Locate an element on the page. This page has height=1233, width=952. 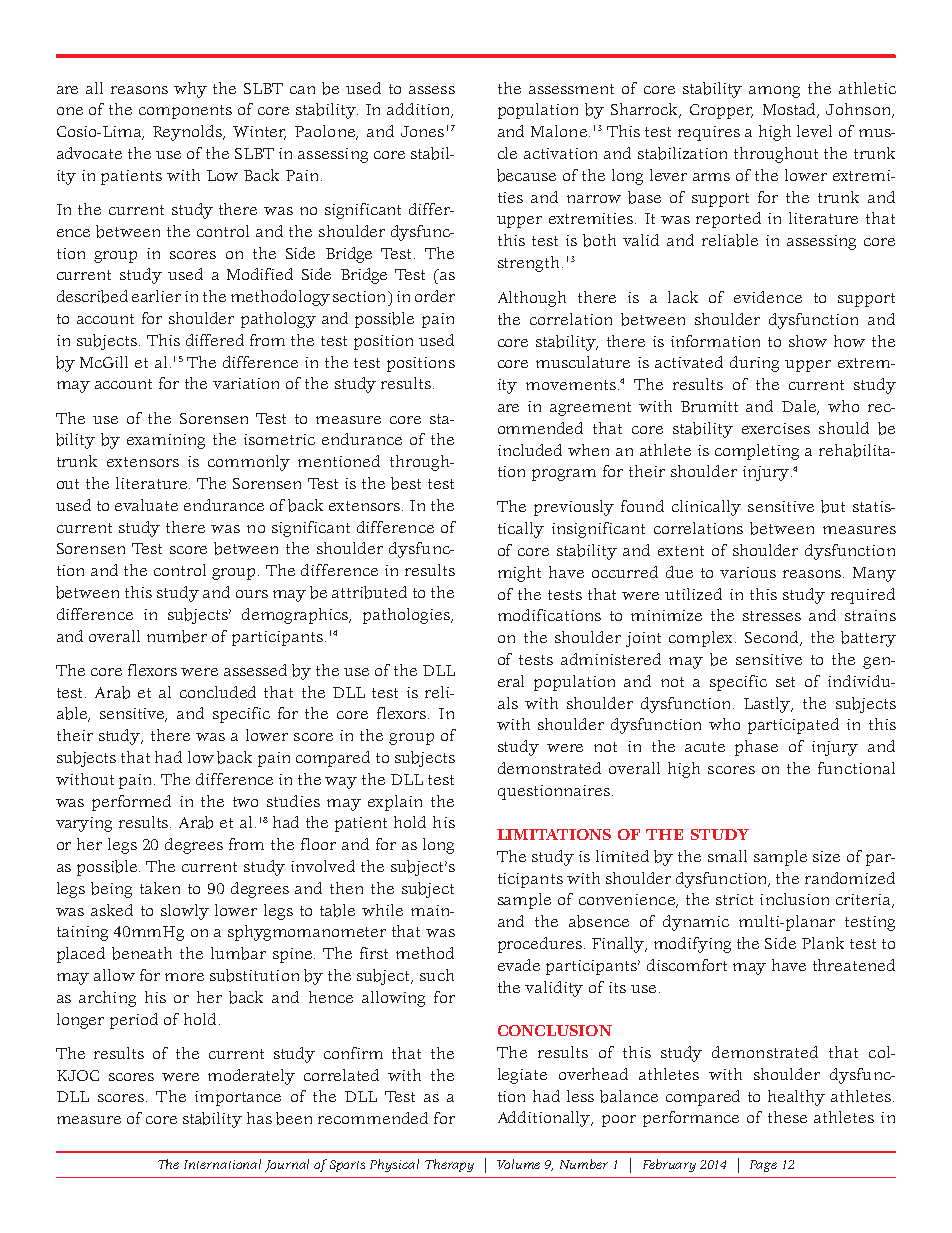
these is located at coordinates (787, 1117).
